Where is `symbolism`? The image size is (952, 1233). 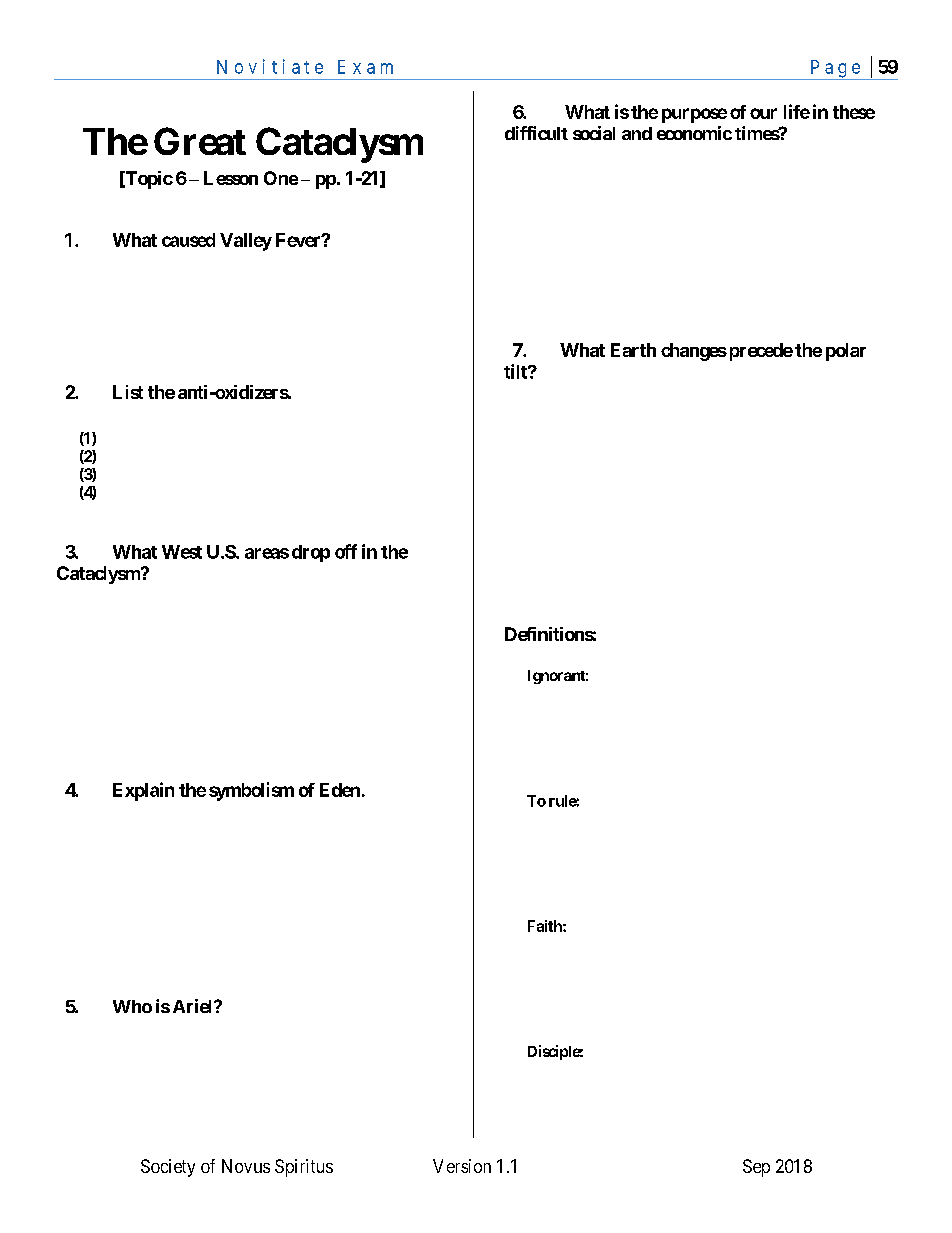 symbolism is located at coordinates (251, 791).
